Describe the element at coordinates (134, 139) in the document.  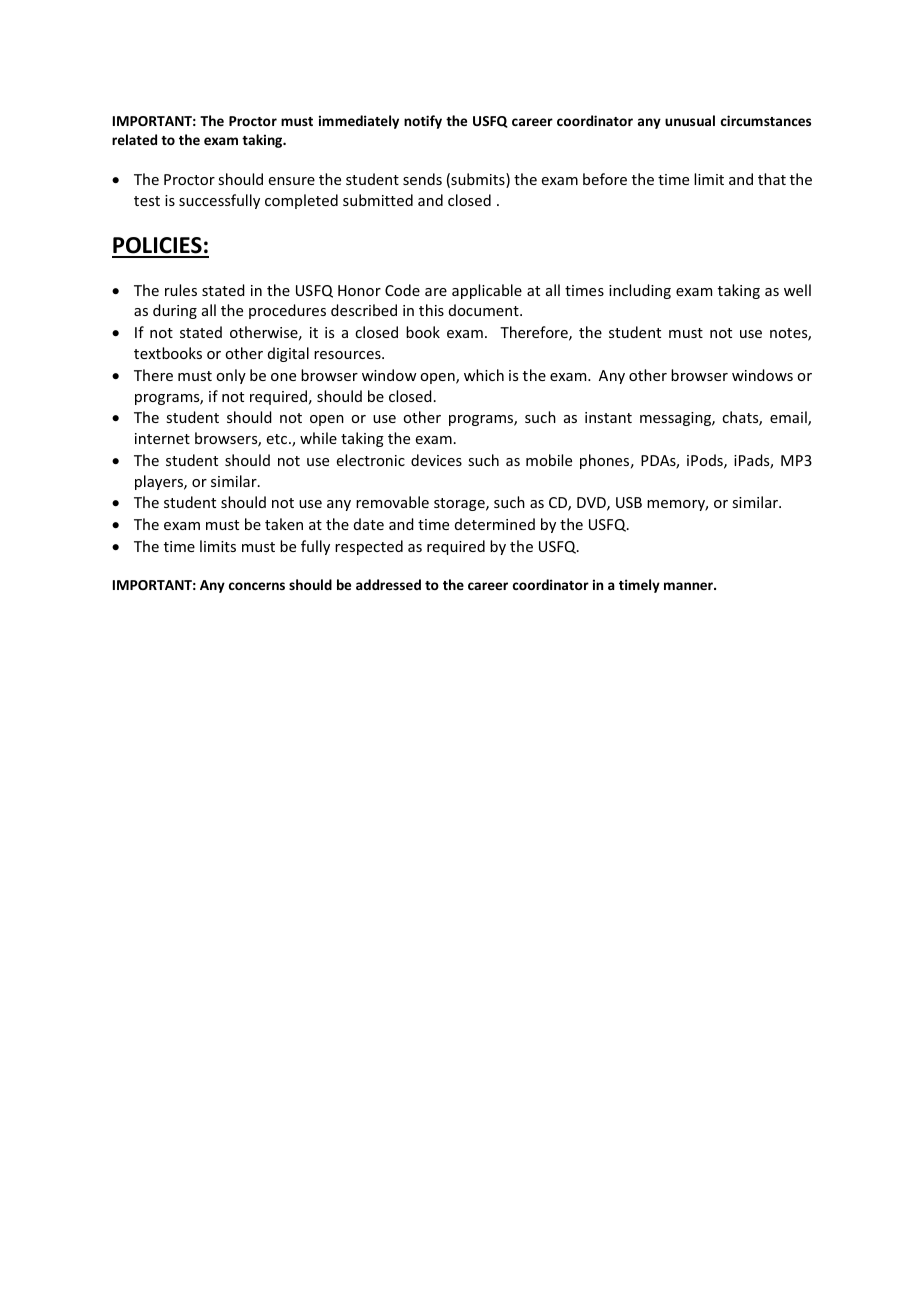
I see `related` at that location.
